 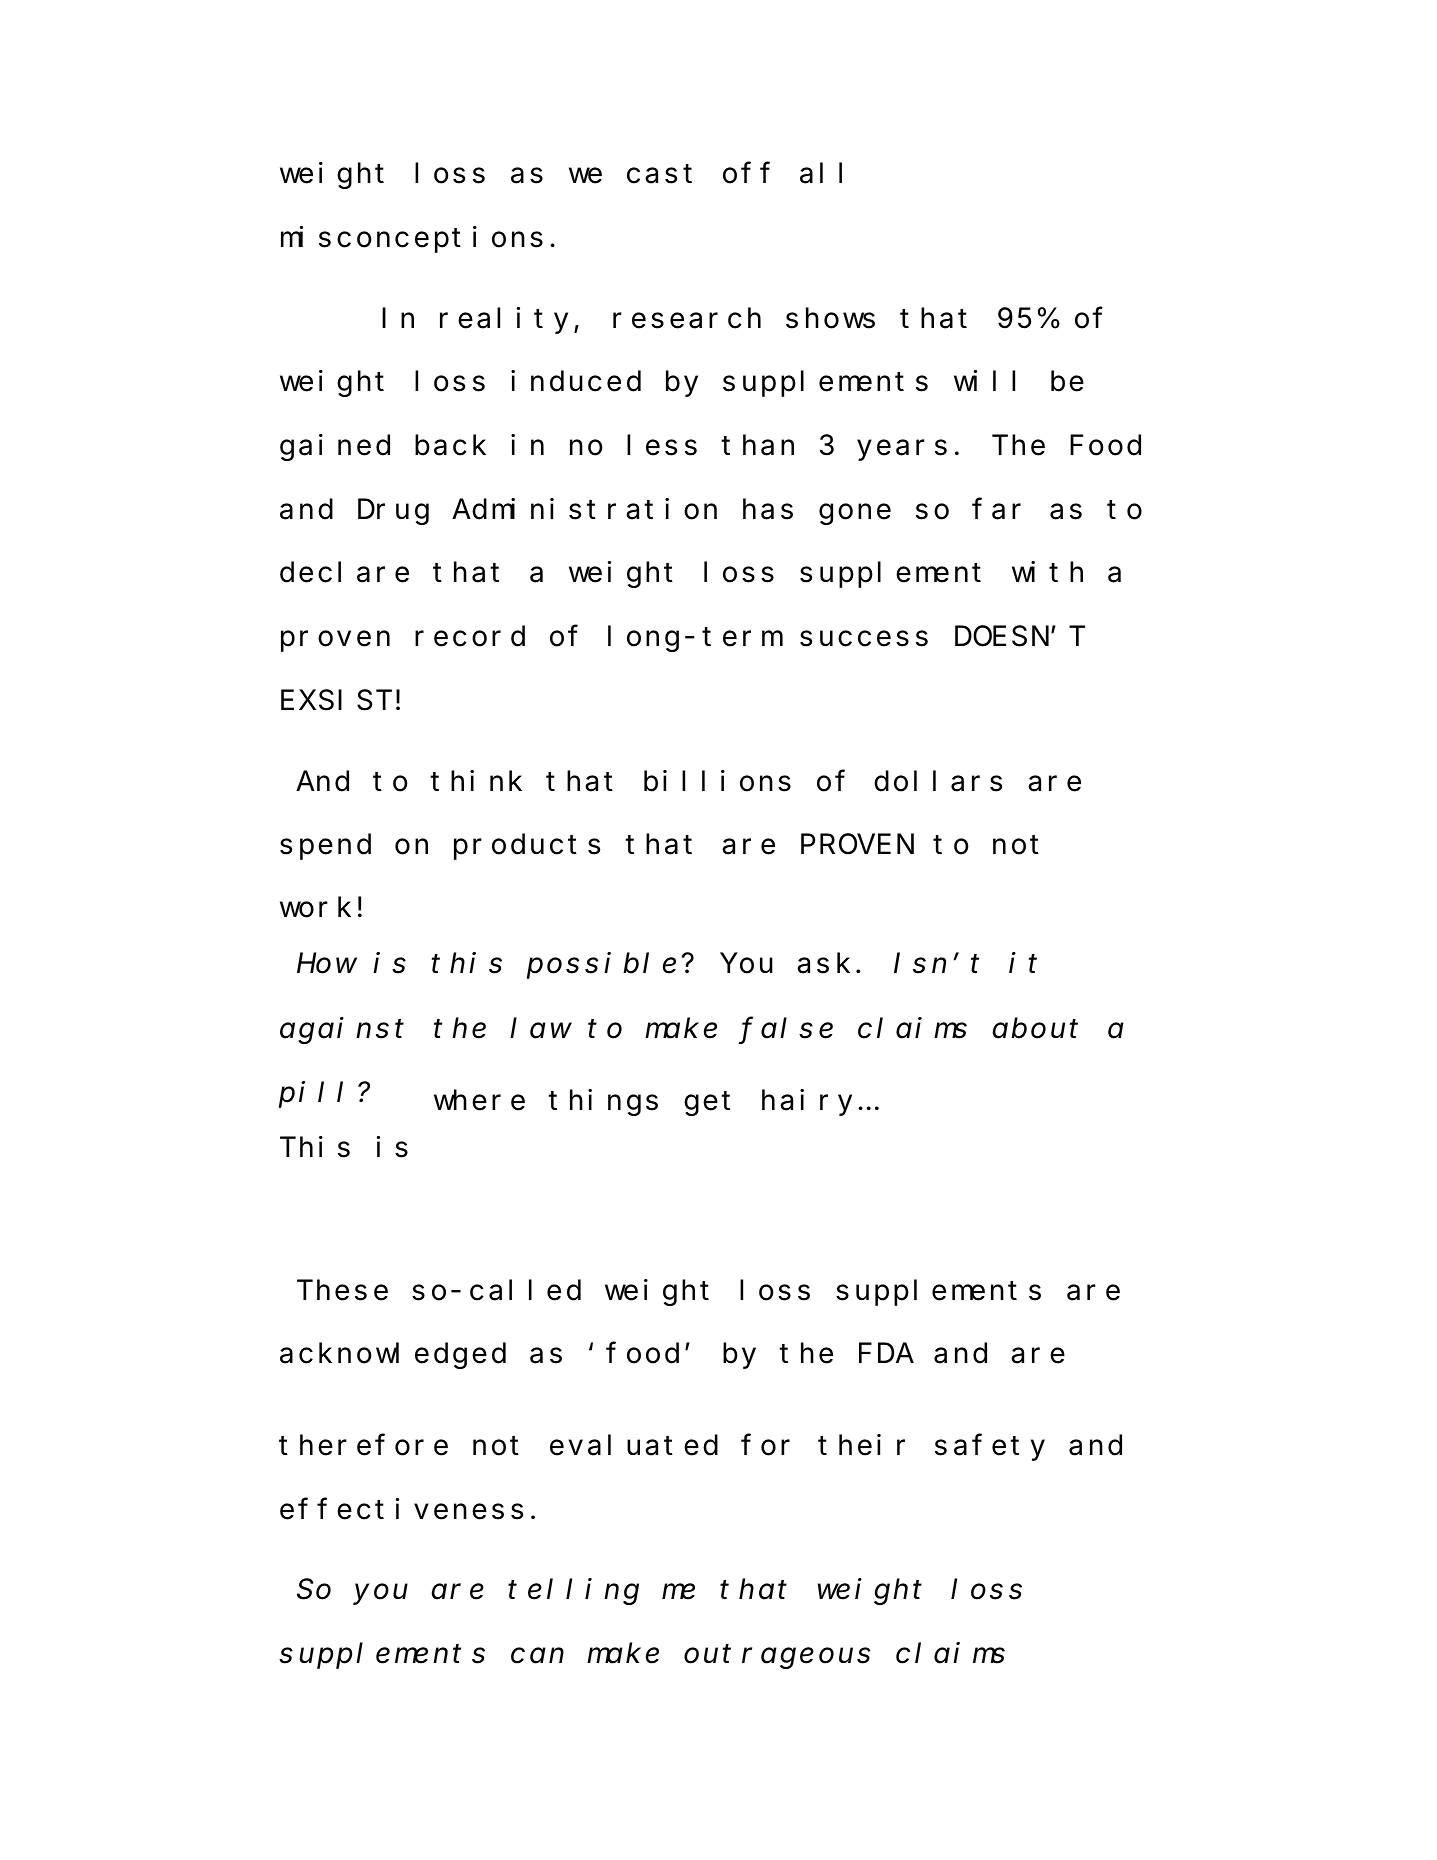 What do you see at coordinates (537, 1656) in the document?
I see `can` at bounding box center [537, 1656].
